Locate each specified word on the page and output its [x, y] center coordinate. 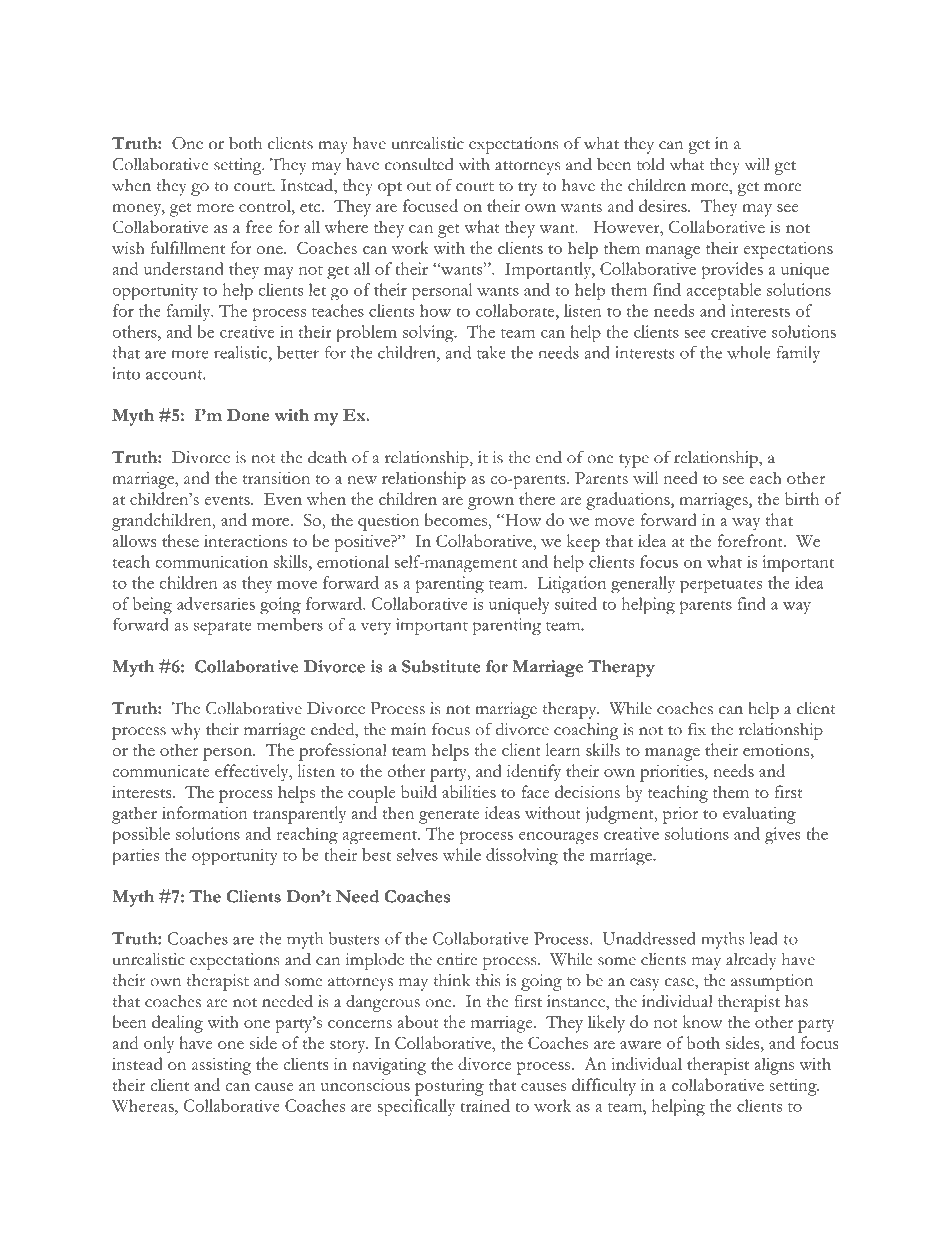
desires [664, 205]
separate [222, 628]
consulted [419, 164]
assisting [221, 1066]
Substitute [441, 666]
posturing [449, 1087]
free [259, 226]
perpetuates [721, 586]
